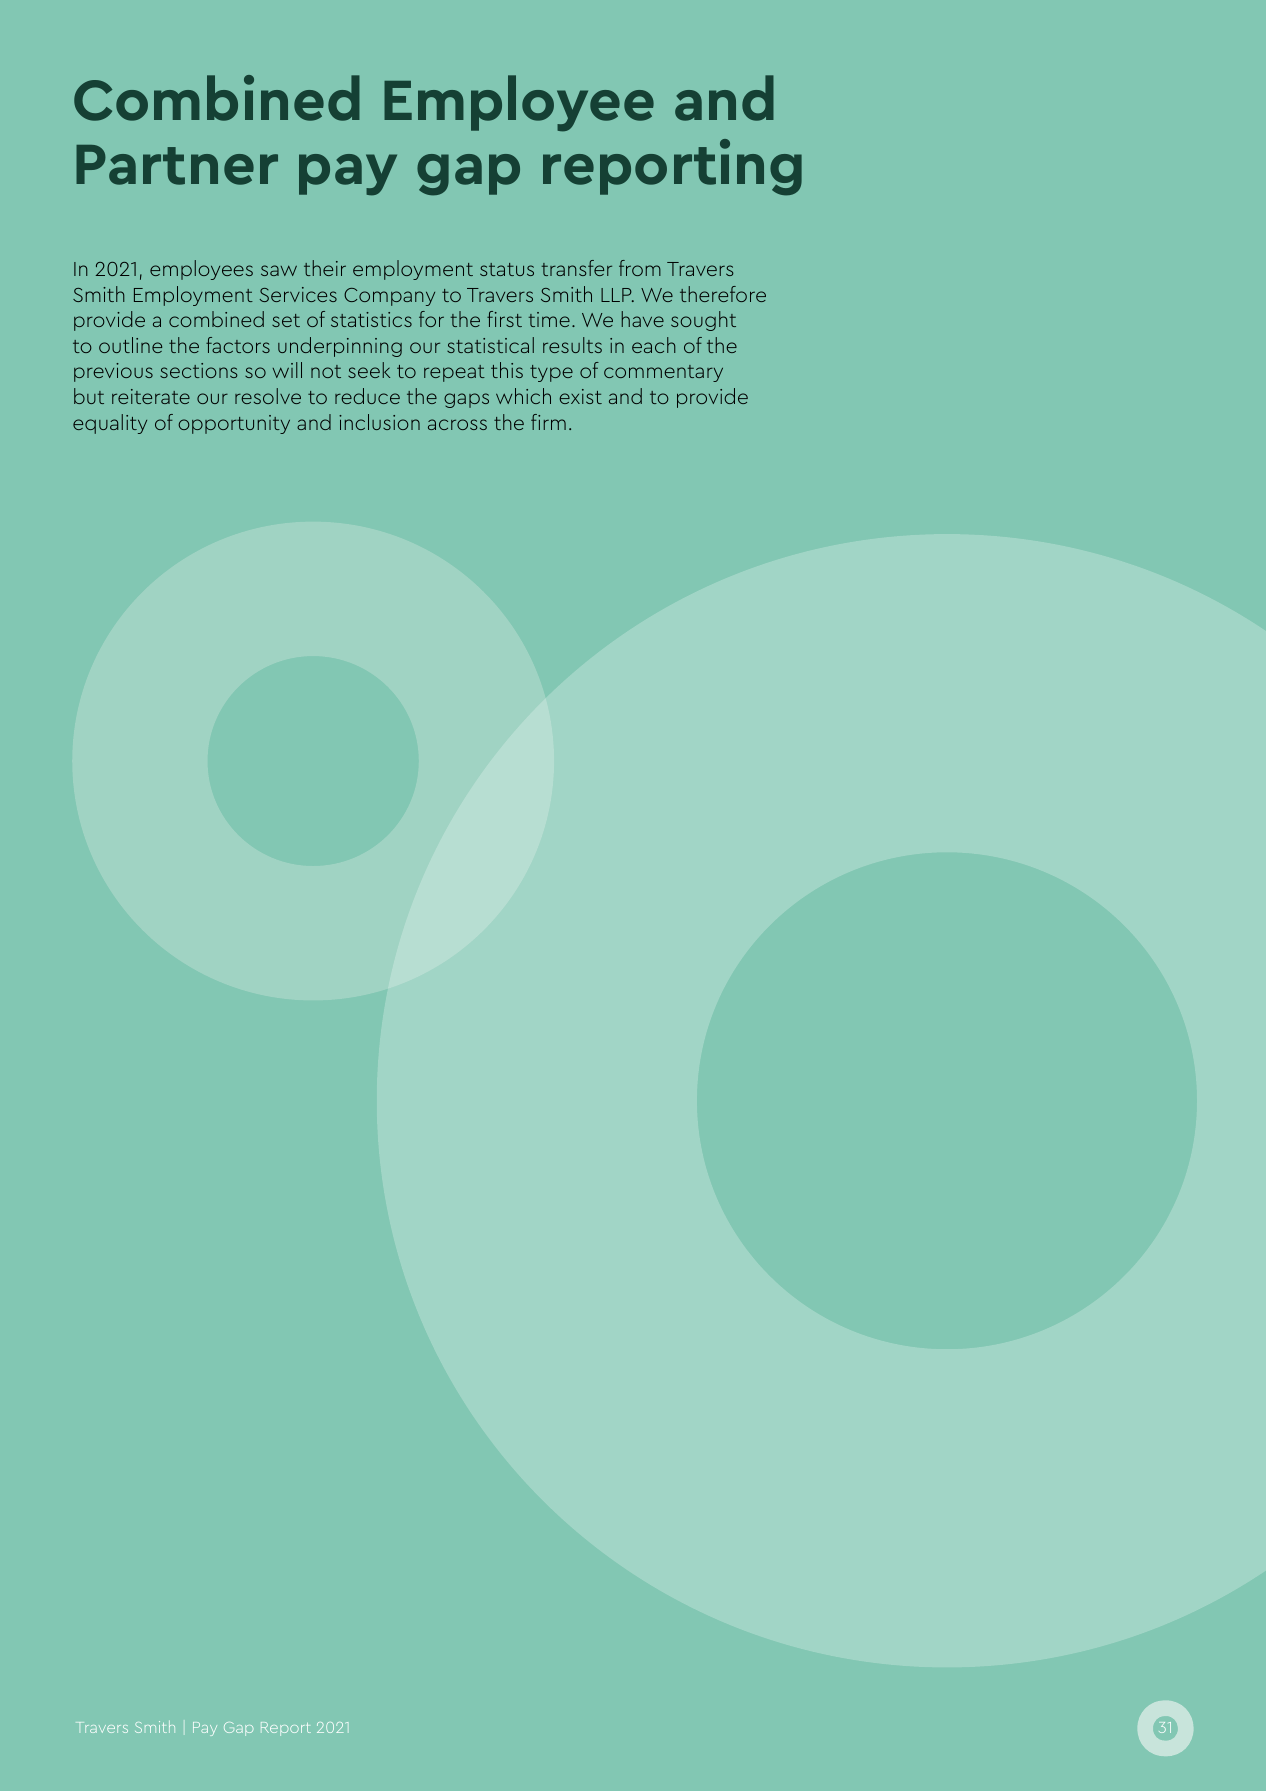 The width and height of the screenshot is (1266, 1791). What do you see at coordinates (548, 422) in the screenshot?
I see `firm` at bounding box center [548, 422].
